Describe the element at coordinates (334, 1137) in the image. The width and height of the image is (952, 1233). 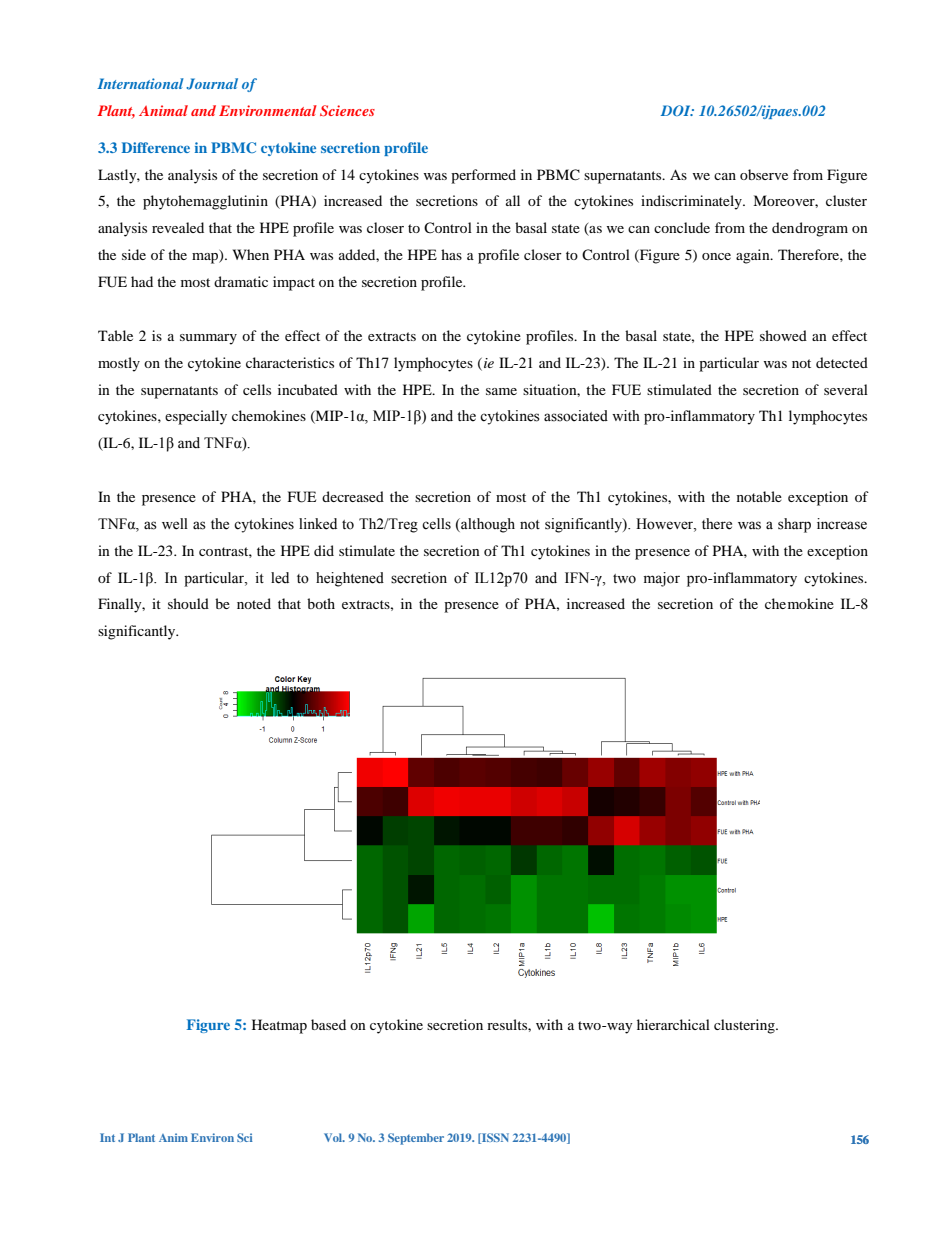
I see `Vol` at that location.
